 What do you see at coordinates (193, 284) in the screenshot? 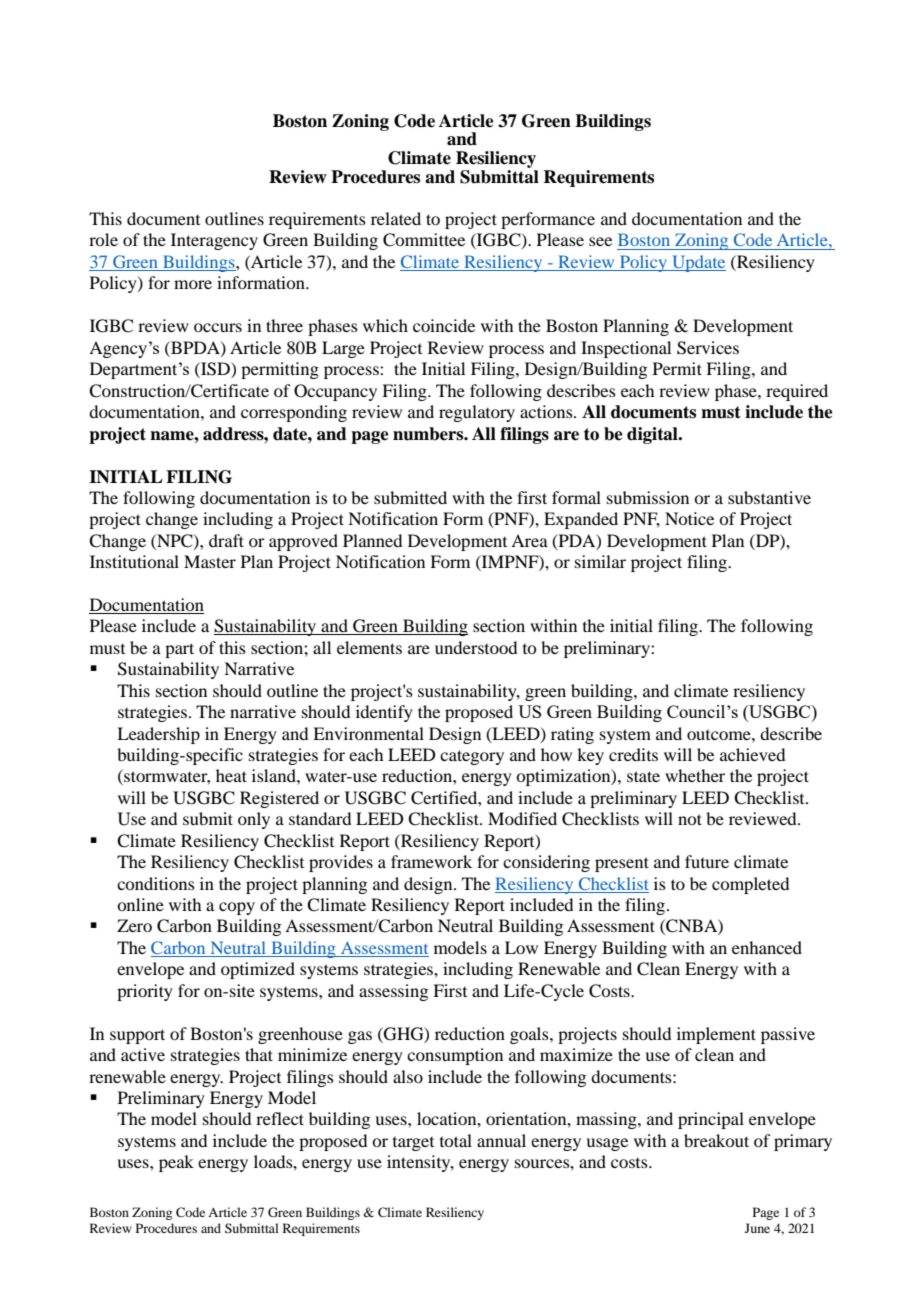
I see `more` at bounding box center [193, 284].
